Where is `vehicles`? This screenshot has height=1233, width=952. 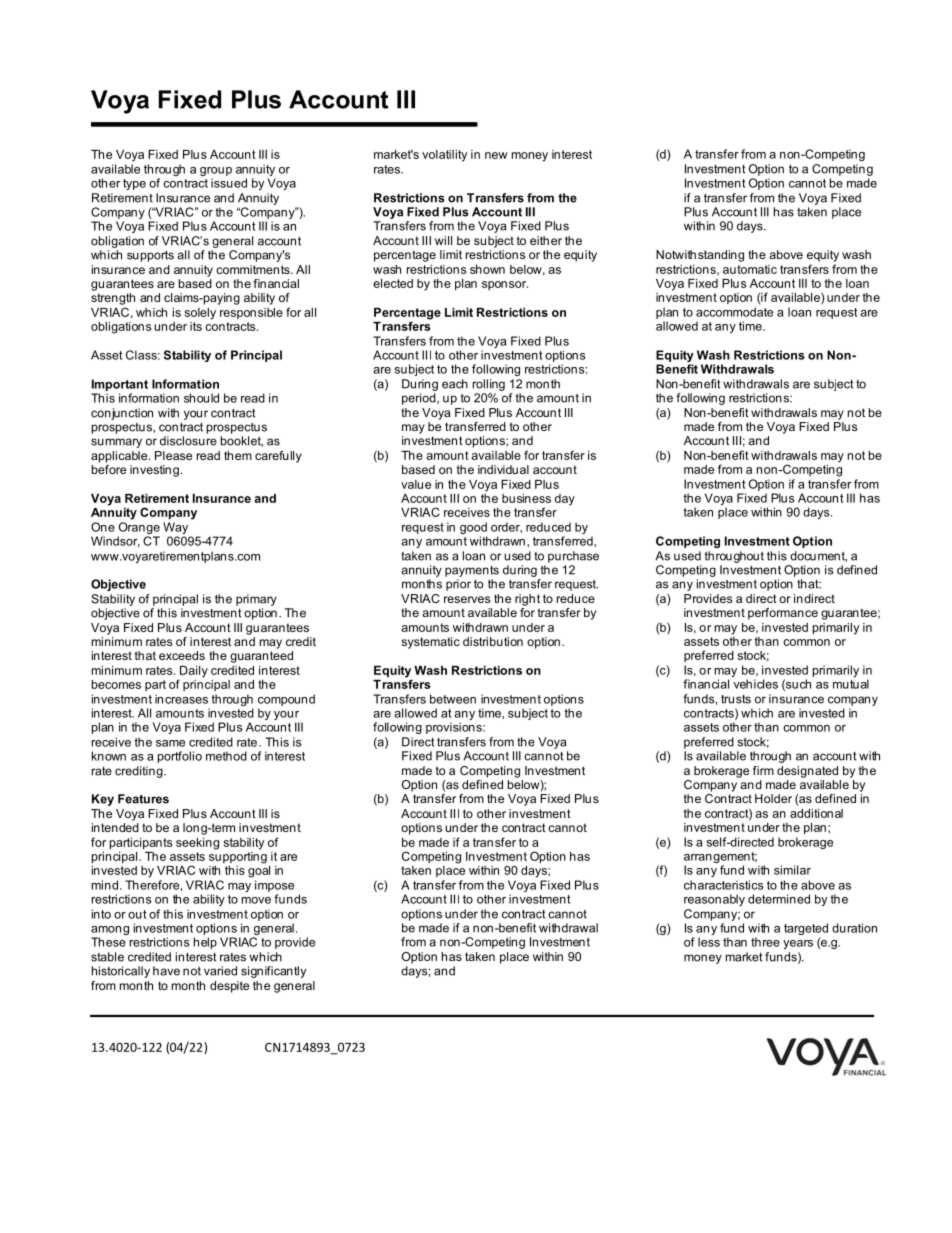
vehicles is located at coordinates (756, 684).
